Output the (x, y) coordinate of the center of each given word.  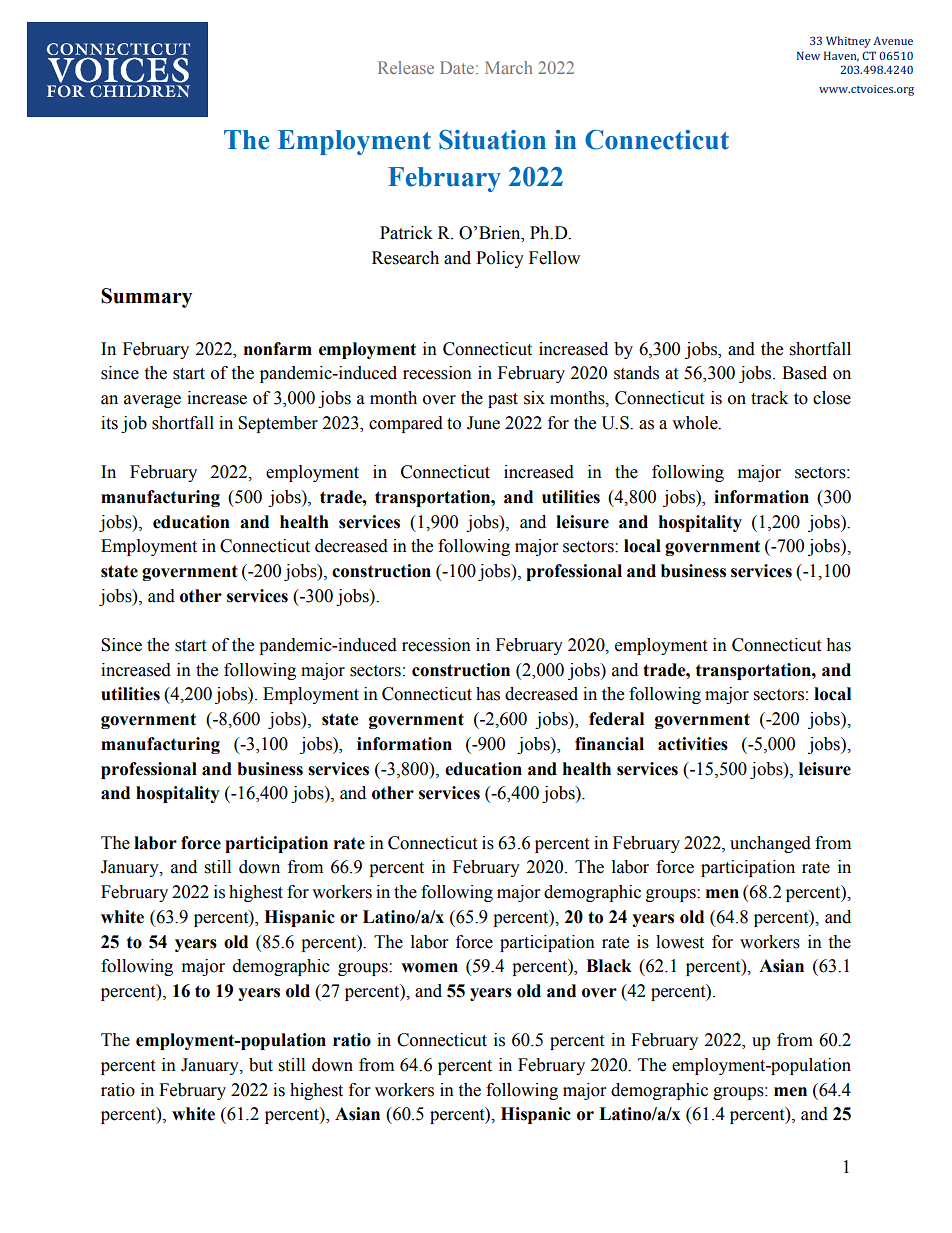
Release (406, 67)
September (278, 424)
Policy (500, 259)
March (508, 67)
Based (804, 373)
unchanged (770, 844)
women (429, 968)
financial (609, 744)
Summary (146, 298)
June (483, 423)
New (808, 55)
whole (696, 423)
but (261, 1065)
